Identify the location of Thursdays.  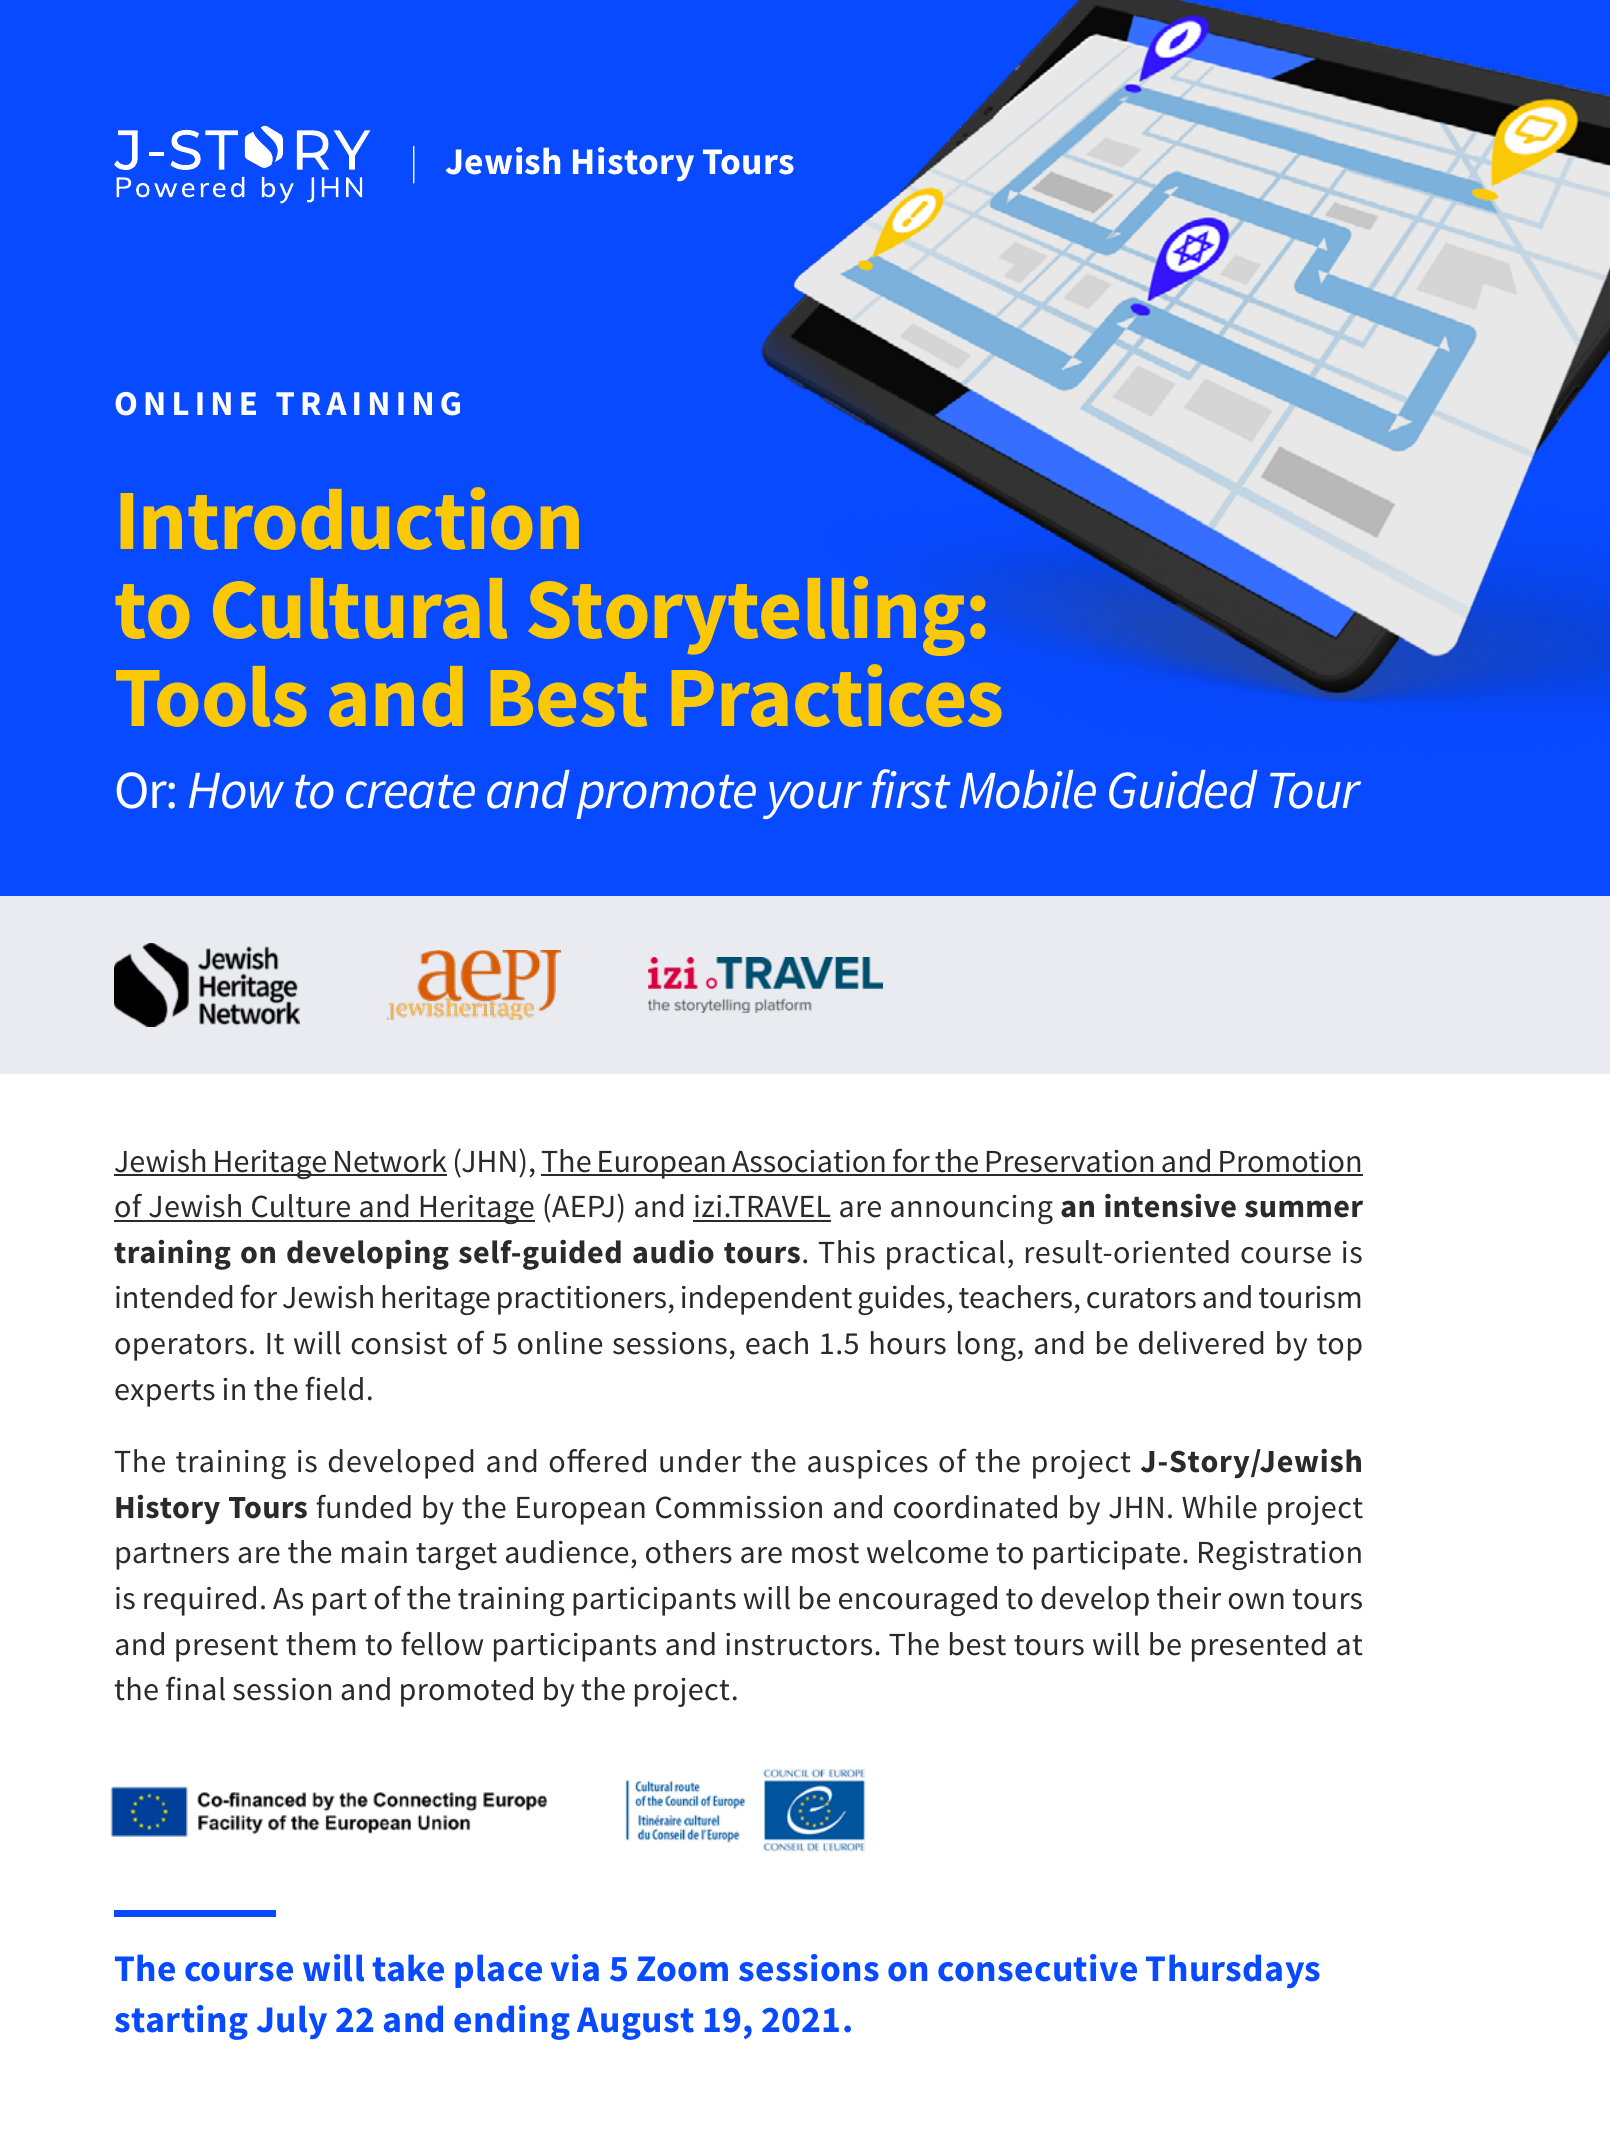
(1233, 1971).
